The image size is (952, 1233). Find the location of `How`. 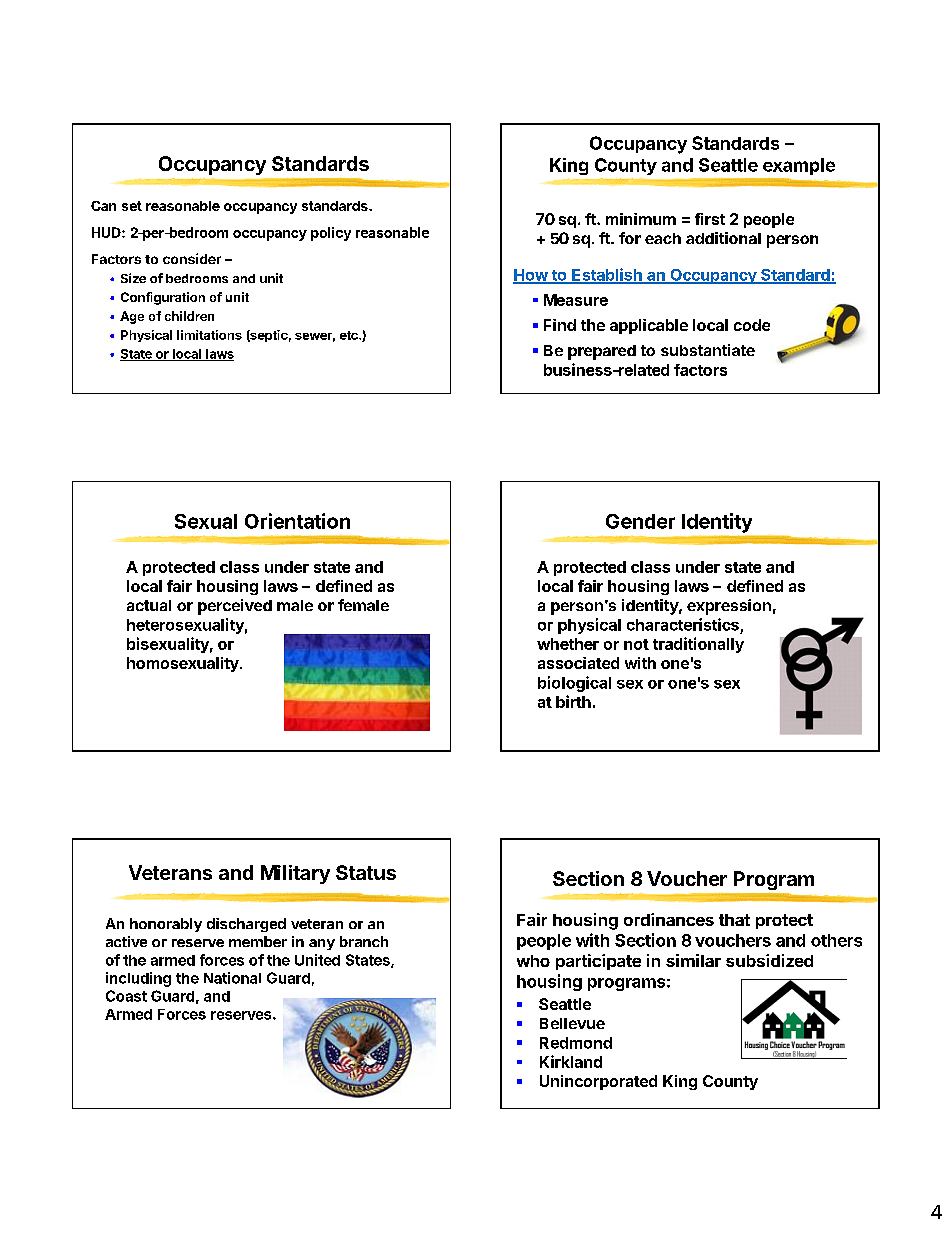

How is located at coordinates (531, 276).
